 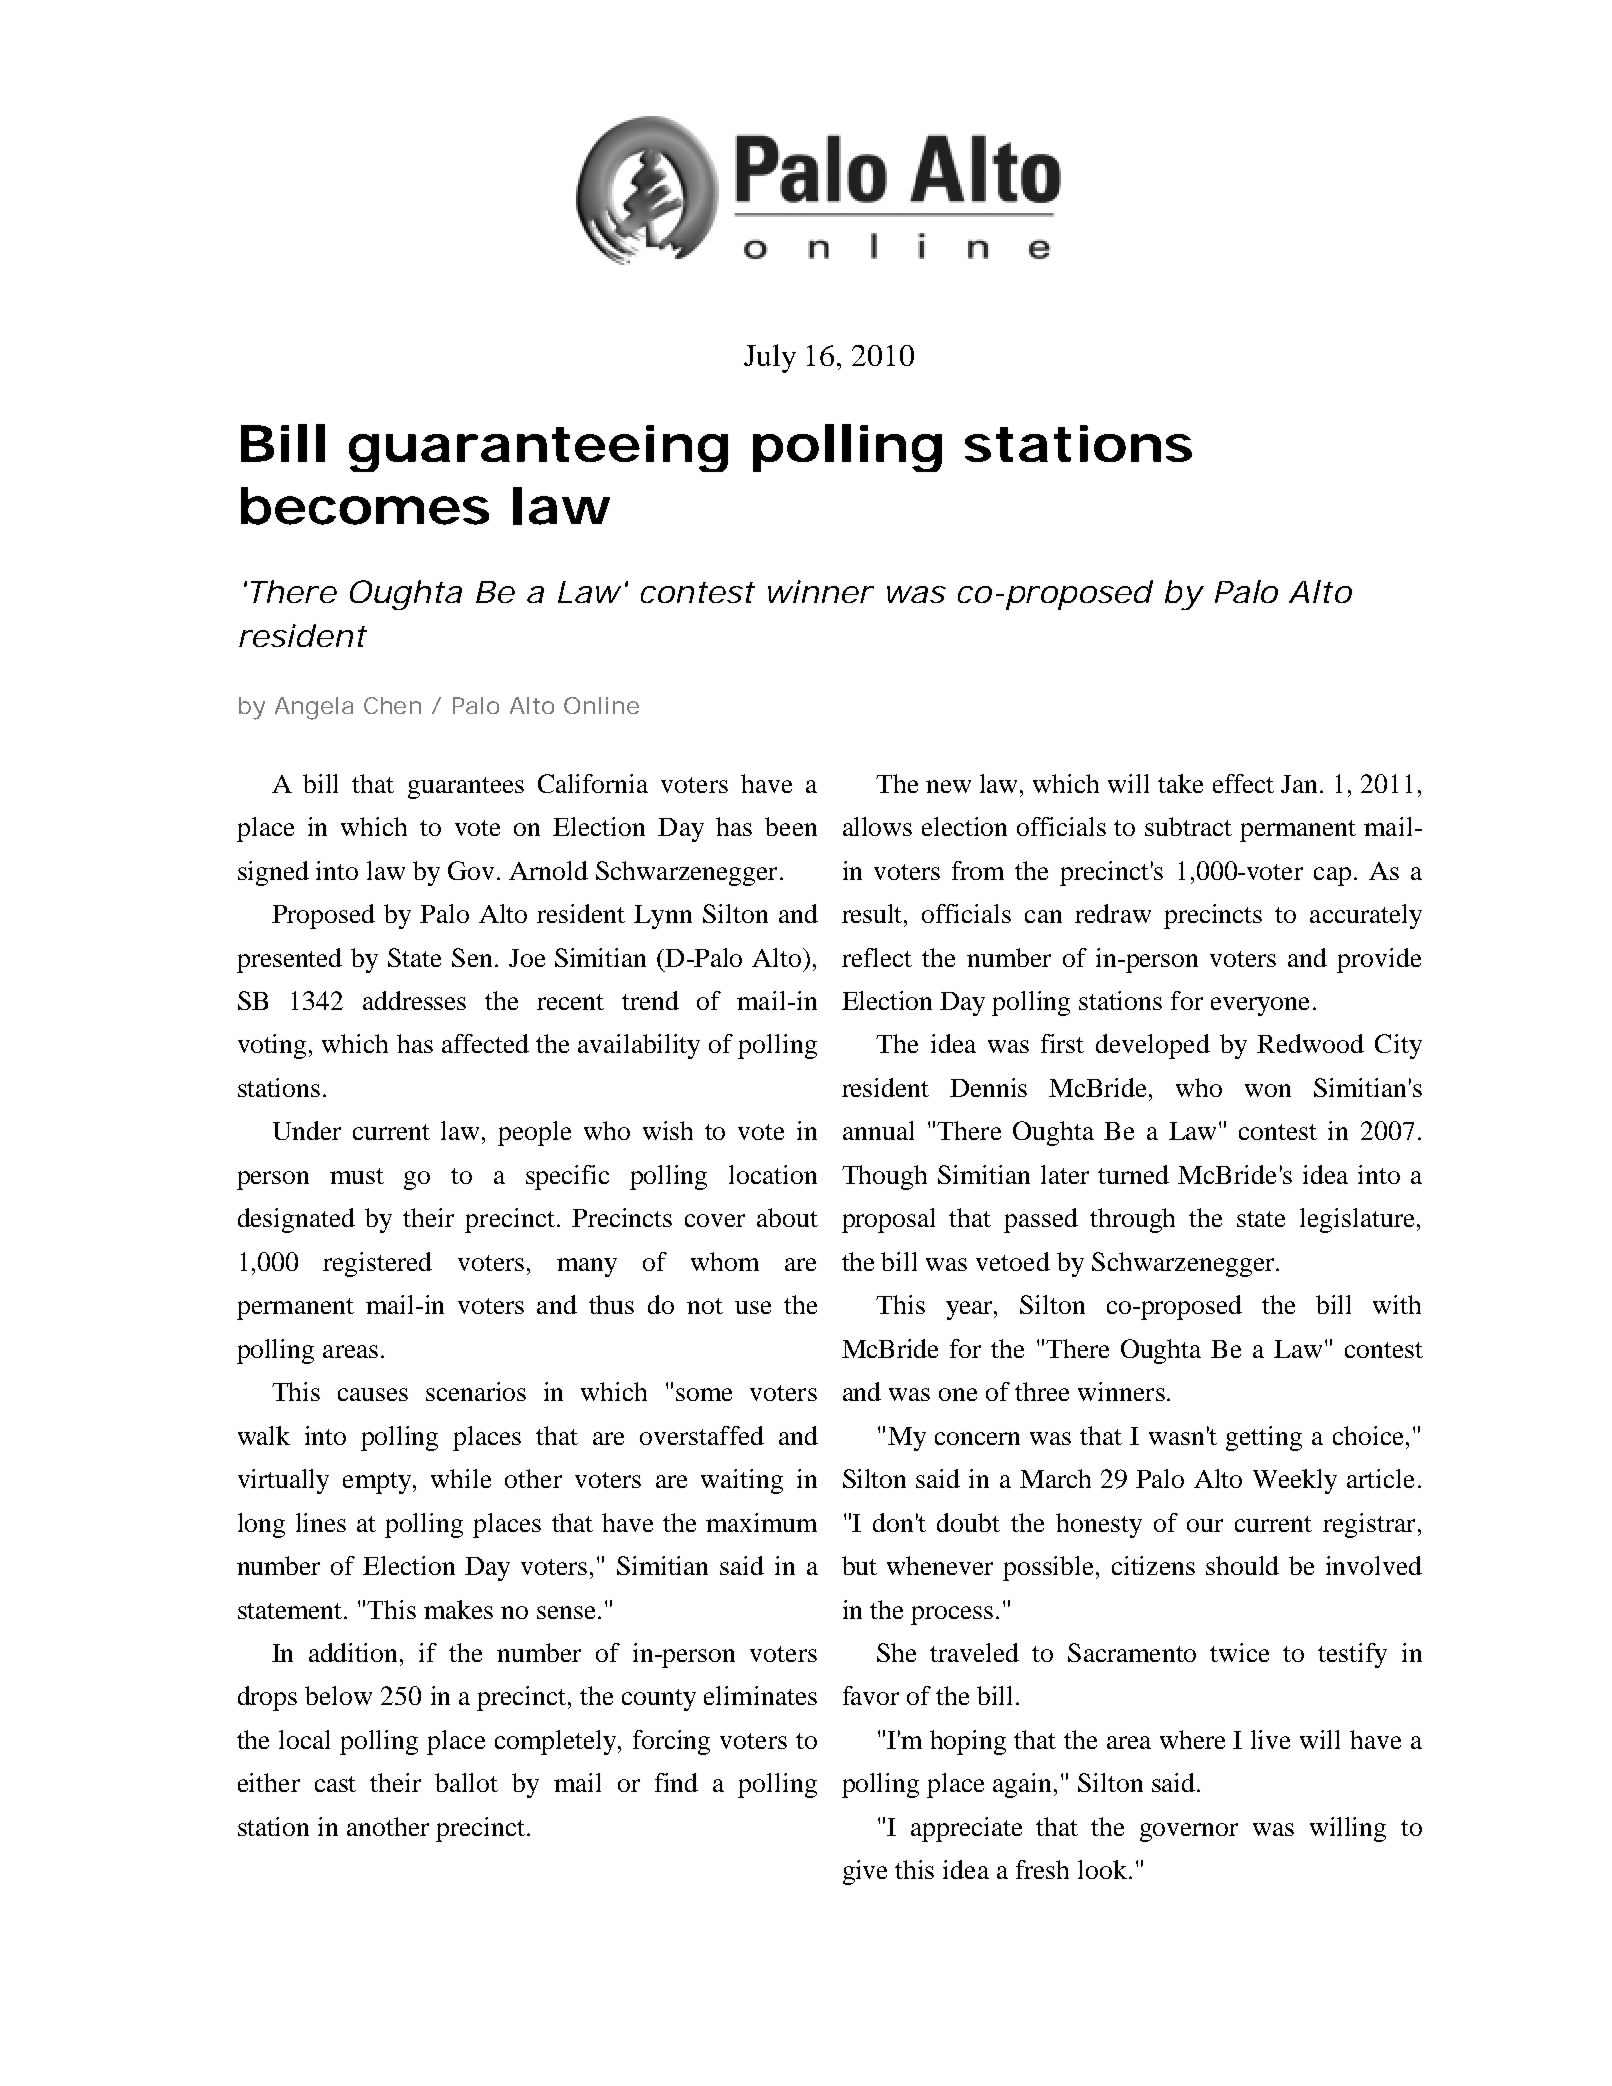 I want to click on cast, so click(x=335, y=1784).
